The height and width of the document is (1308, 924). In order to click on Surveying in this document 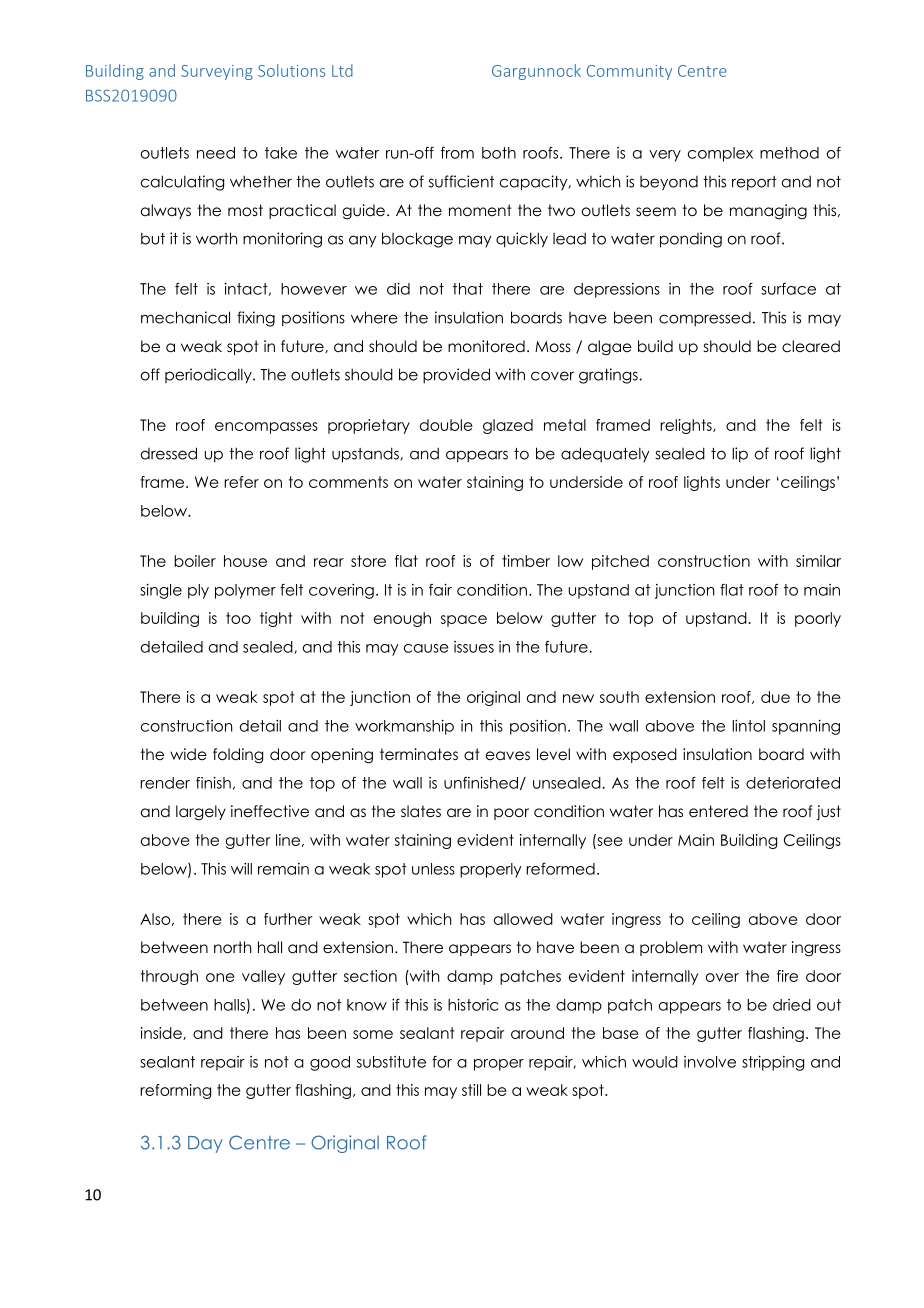, I will do `click(217, 72)`.
